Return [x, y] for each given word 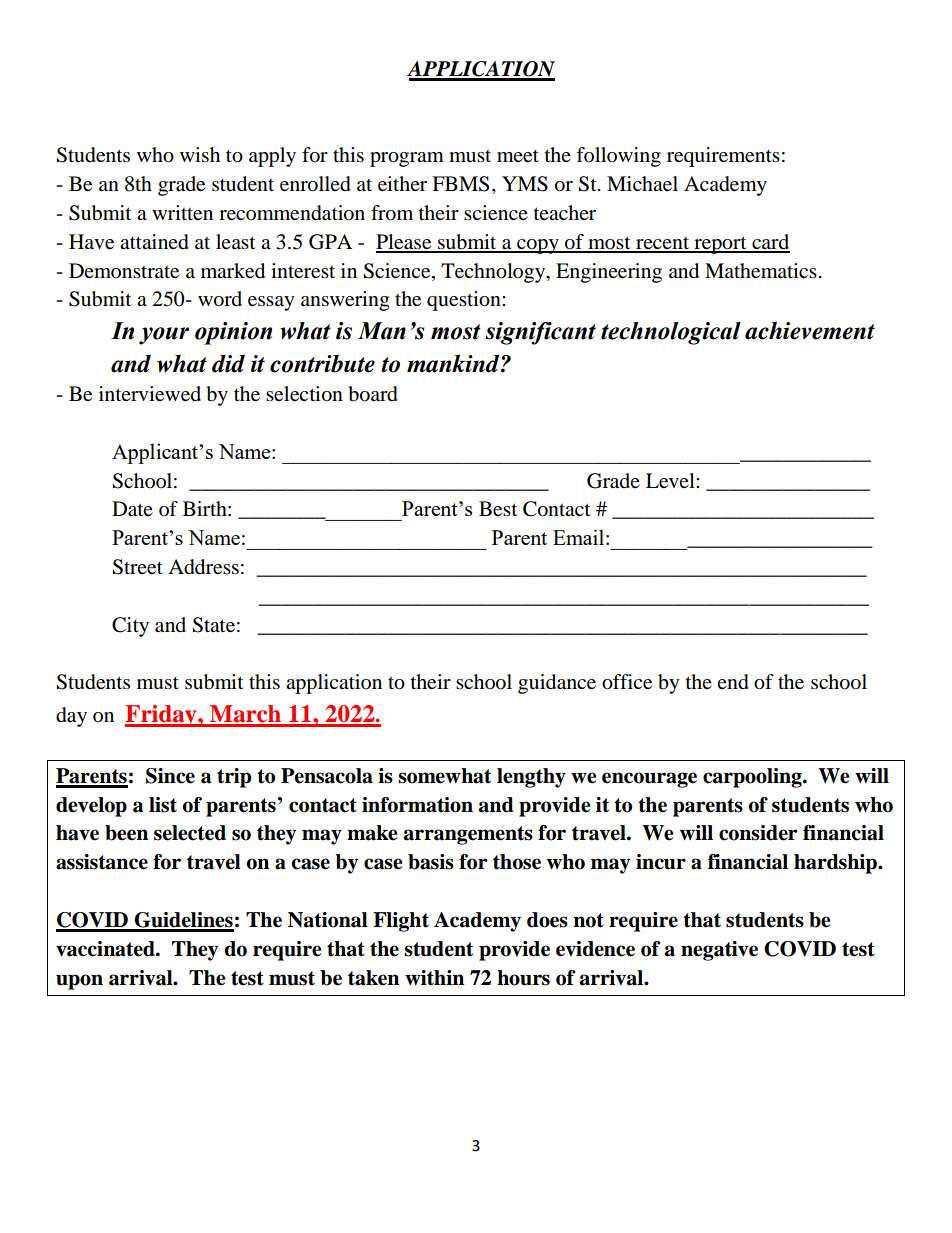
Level [671, 481]
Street [137, 567]
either [402, 184]
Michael [642, 184]
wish [200, 155]
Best [498, 509]
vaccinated [106, 949]
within [434, 978]
